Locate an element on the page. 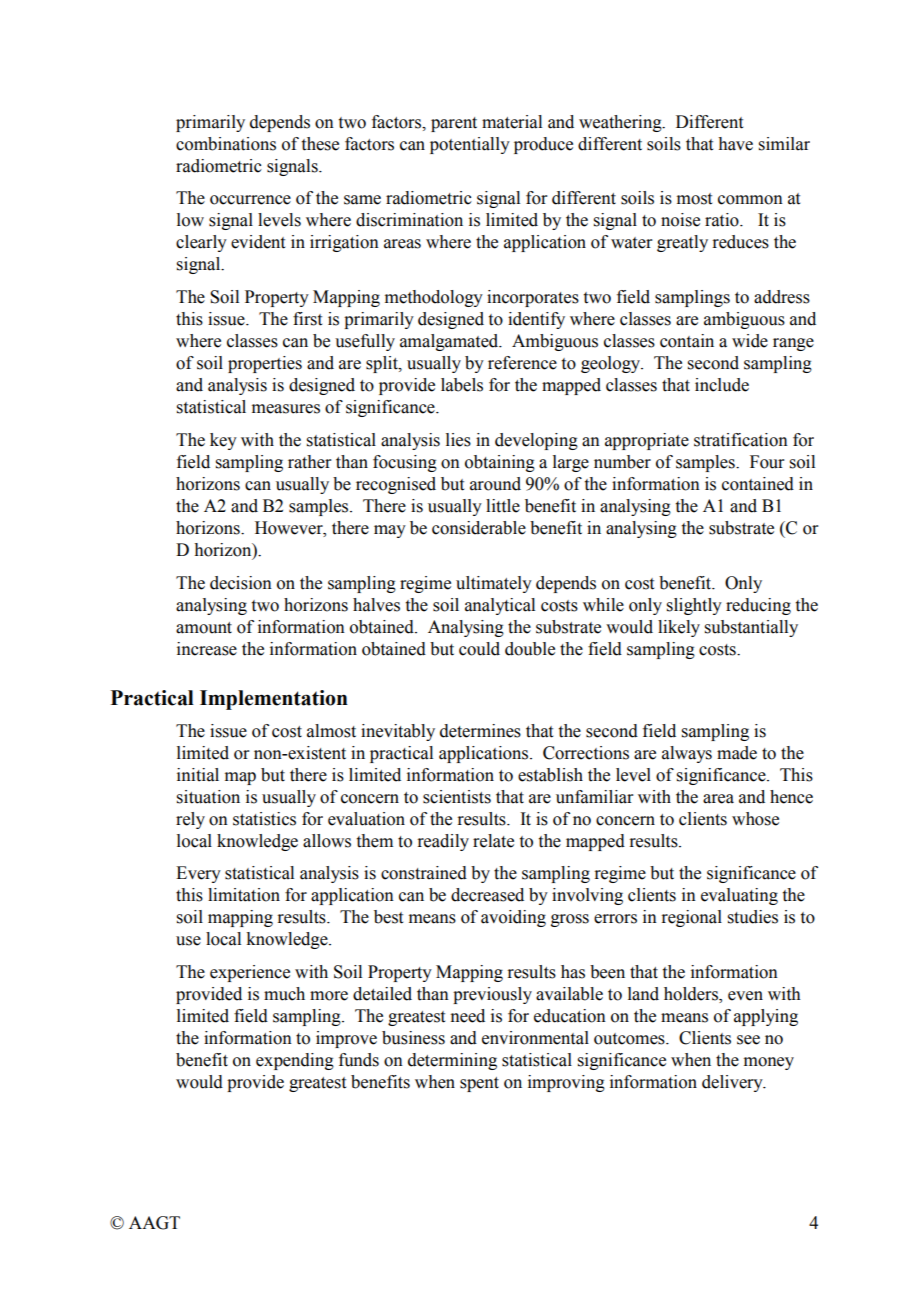 The image size is (924, 1308). combinations is located at coordinates (226, 144).
